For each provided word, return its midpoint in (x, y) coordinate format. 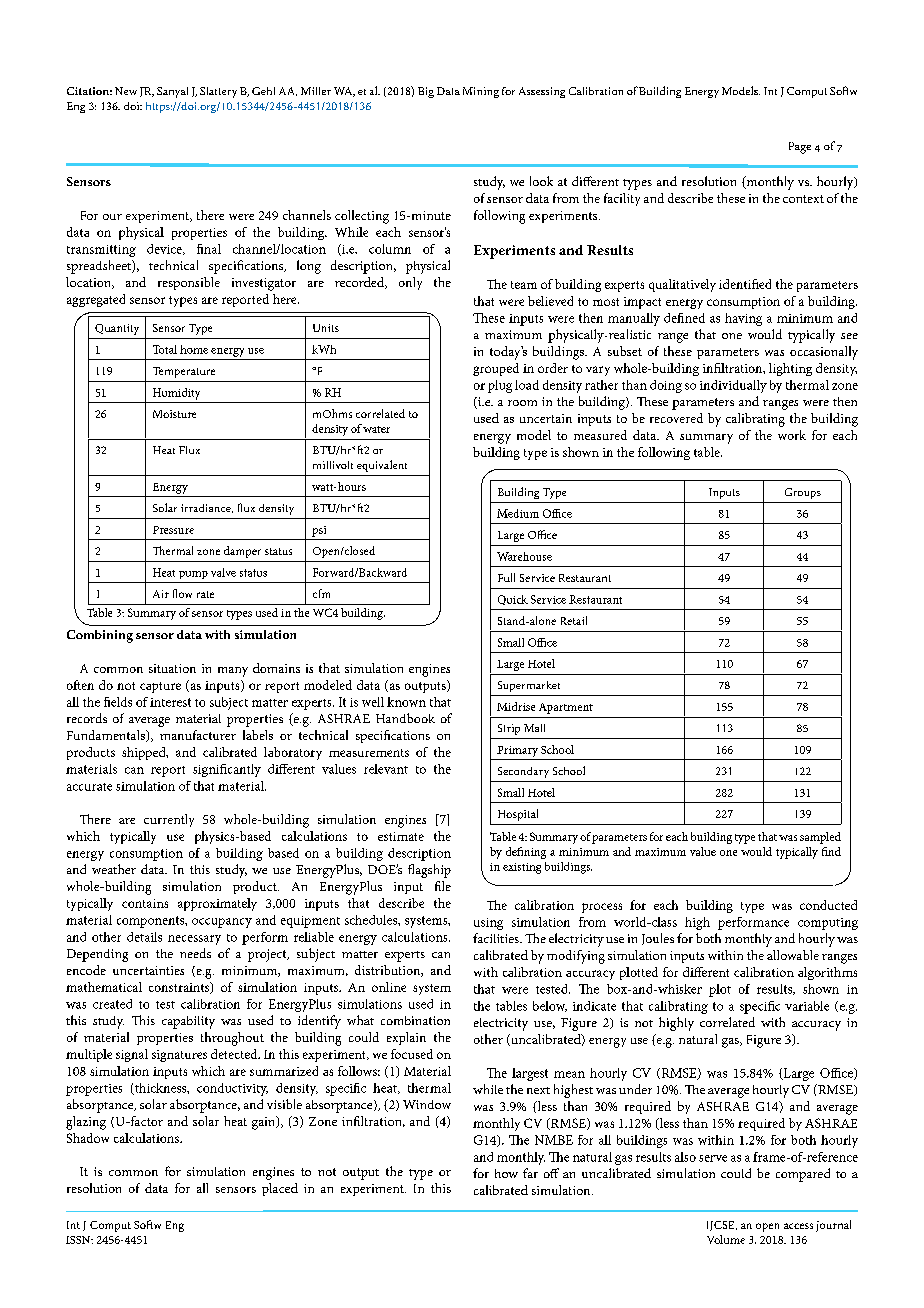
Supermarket (529, 686)
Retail (574, 620)
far (530, 1173)
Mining (481, 92)
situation (172, 668)
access (798, 1226)
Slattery (218, 92)
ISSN (79, 1240)
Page (800, 148)
